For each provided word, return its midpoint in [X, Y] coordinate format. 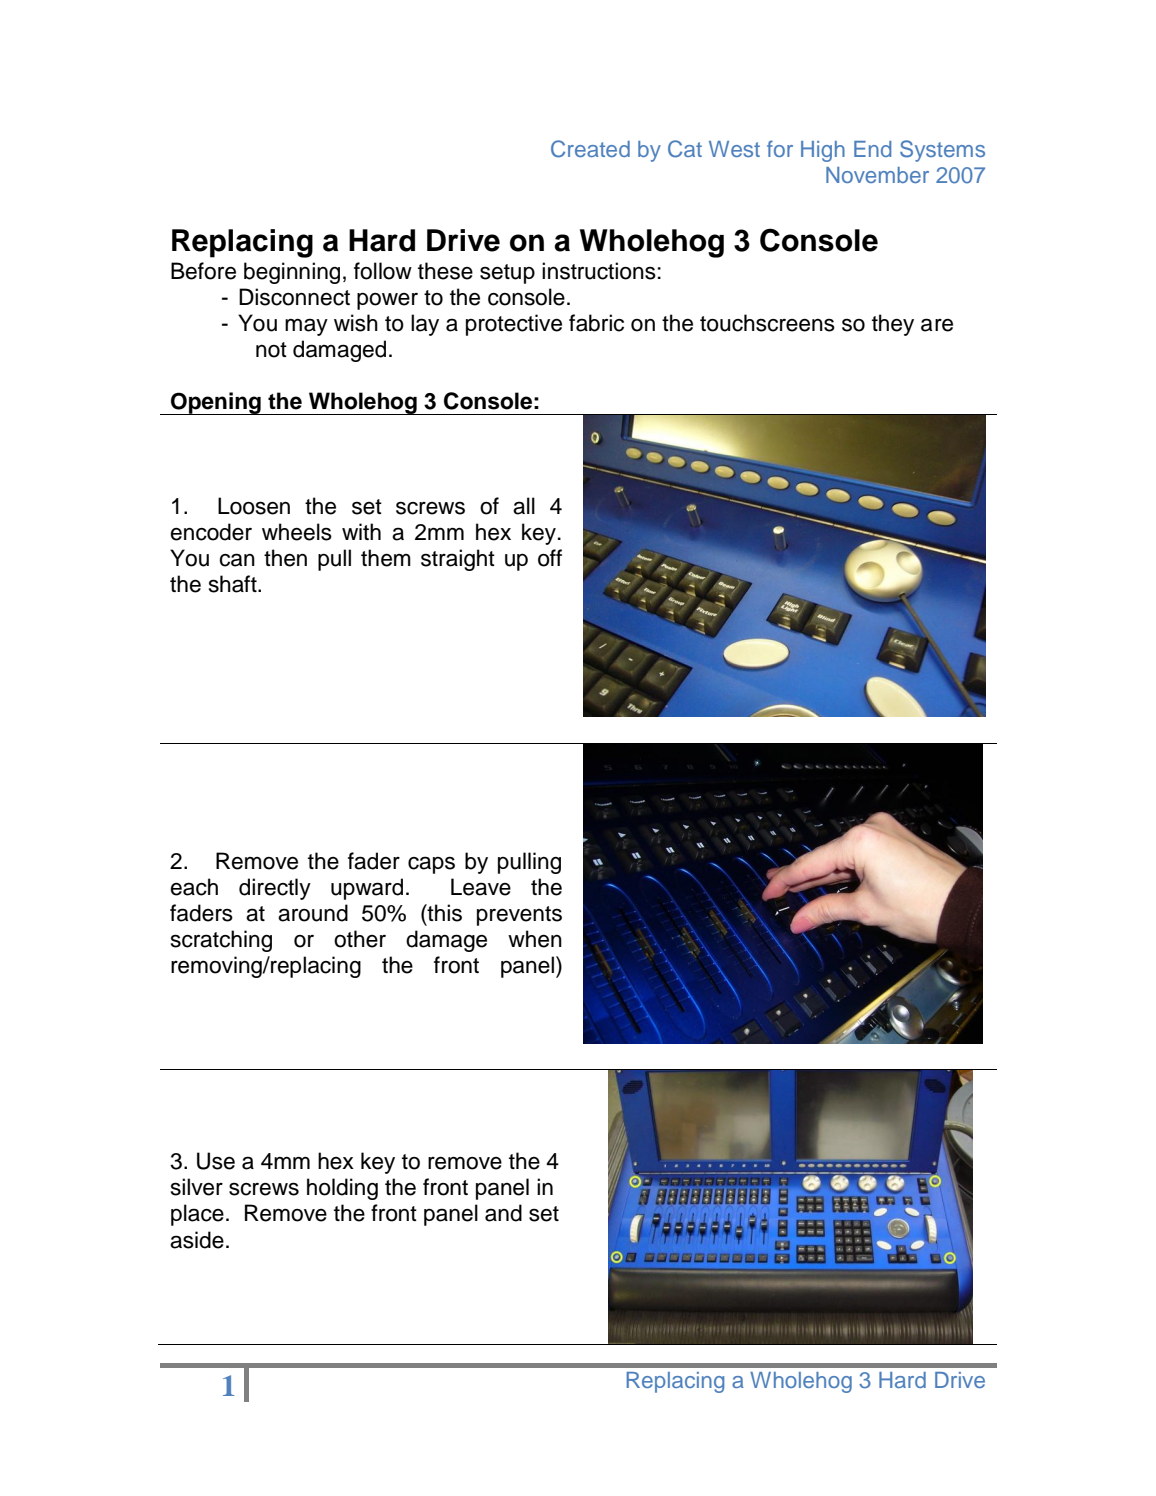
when [535, 939]
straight [458, 560]
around [313, 913]
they [893, 325]
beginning [292, 273]
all [524, 506]
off [550, 558]
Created [590, 149]
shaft [234, 584]
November [877, 175]
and [503, 1213]
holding [342, 1189]
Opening [216, 403]
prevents [519, 916]
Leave [481, 887]
